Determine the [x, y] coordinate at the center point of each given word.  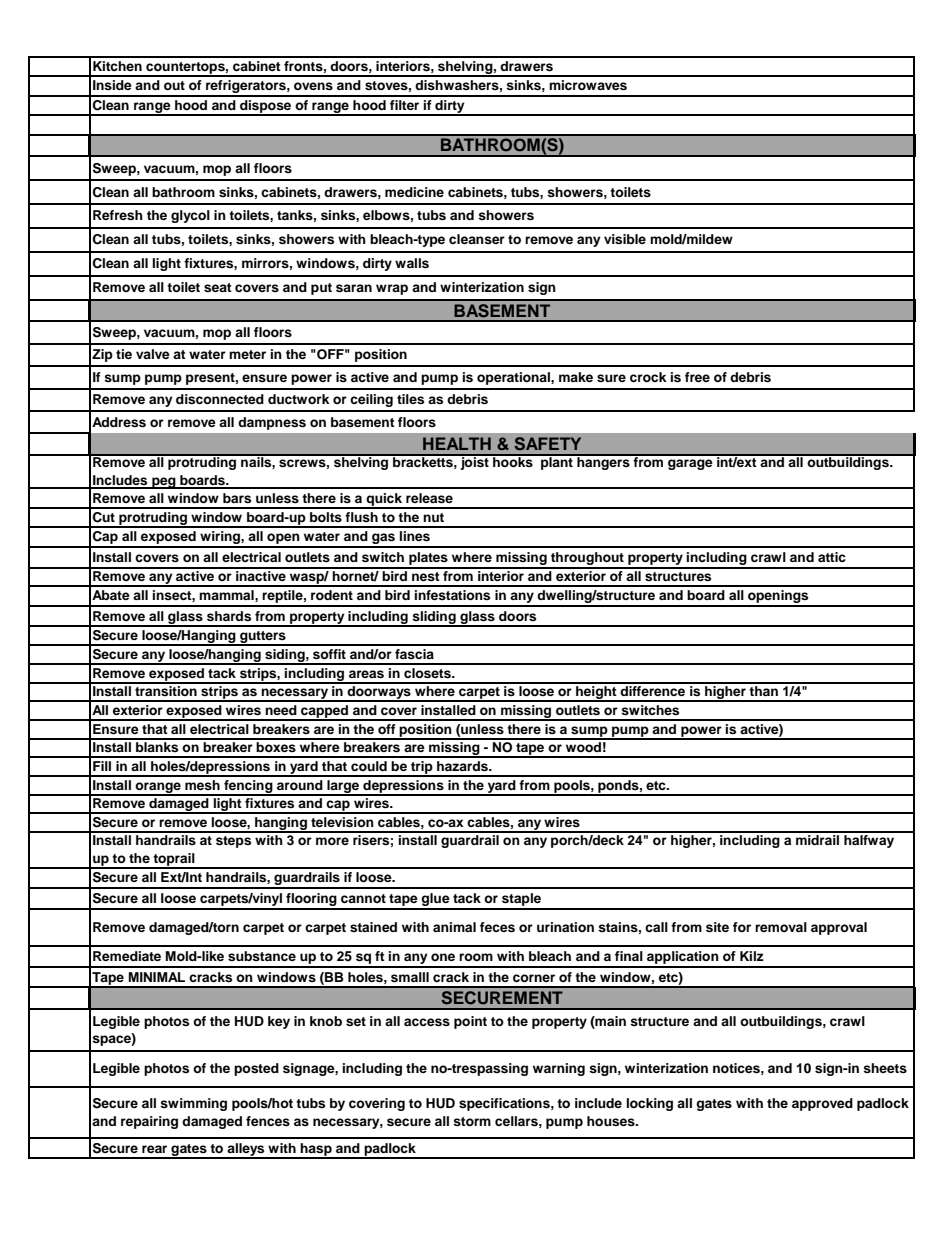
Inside [112, 85]
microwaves [588, 85]
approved [822, 1104]
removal [781, 927]
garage [690, 464]
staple [521, 901]
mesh [202, 785]
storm [472, 1121]
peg [164, 483]
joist [474, 462]
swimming [193, 1104]
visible [625, 239]
